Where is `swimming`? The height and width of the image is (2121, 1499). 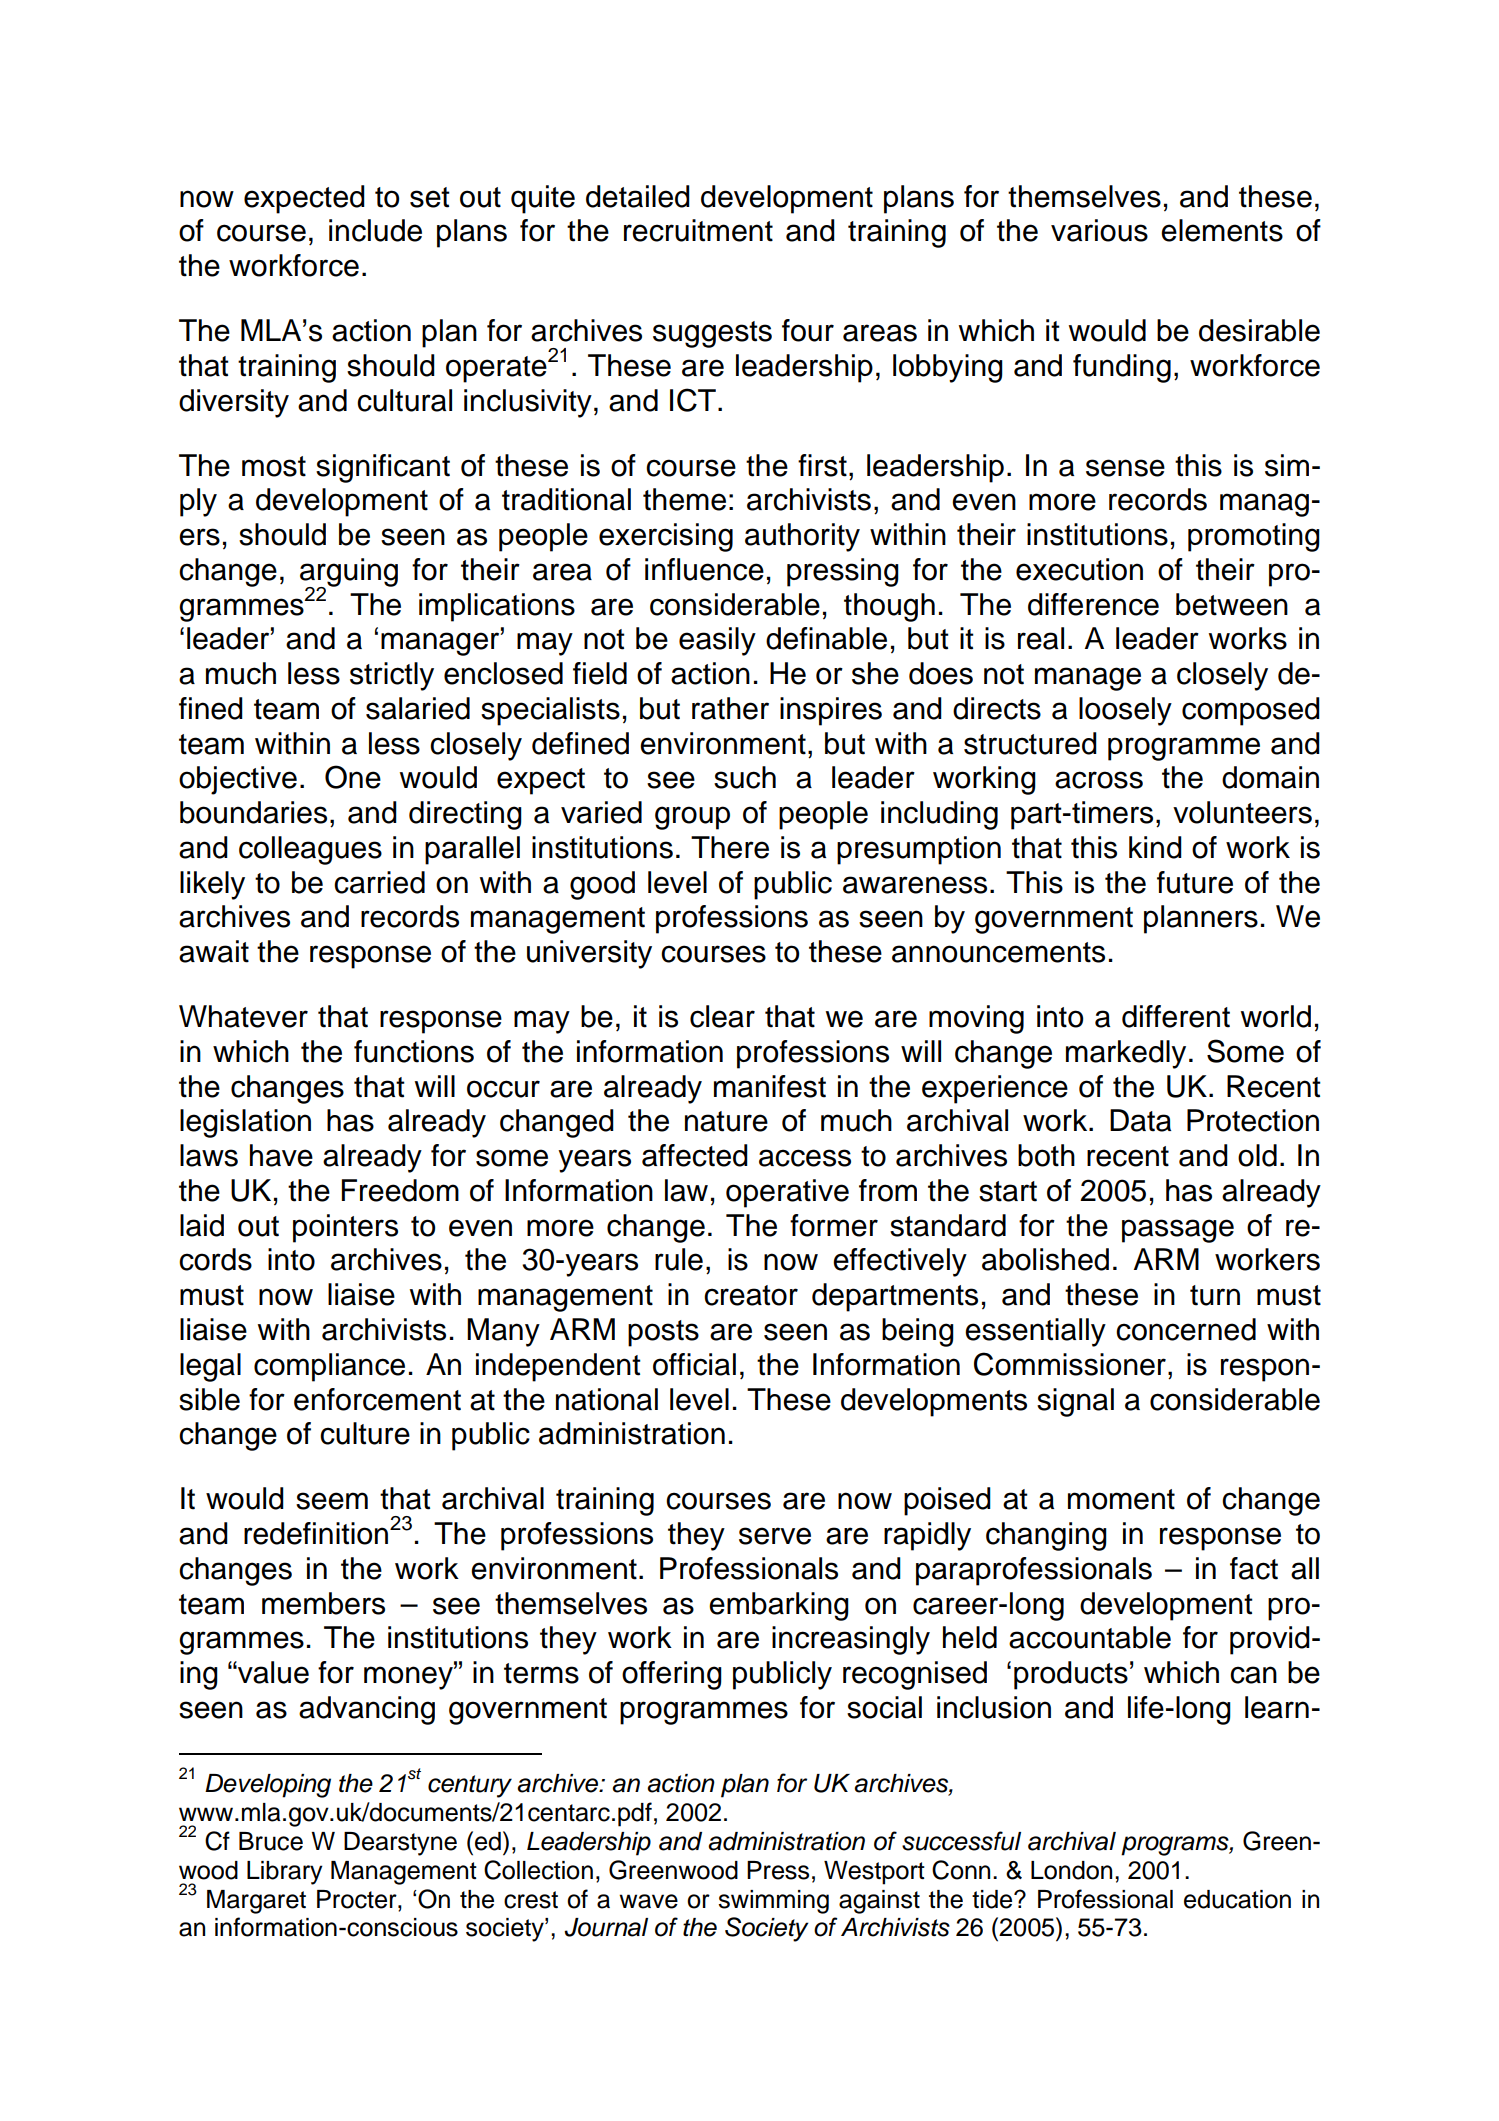 swimming is located at coordinates (773, 1902).
